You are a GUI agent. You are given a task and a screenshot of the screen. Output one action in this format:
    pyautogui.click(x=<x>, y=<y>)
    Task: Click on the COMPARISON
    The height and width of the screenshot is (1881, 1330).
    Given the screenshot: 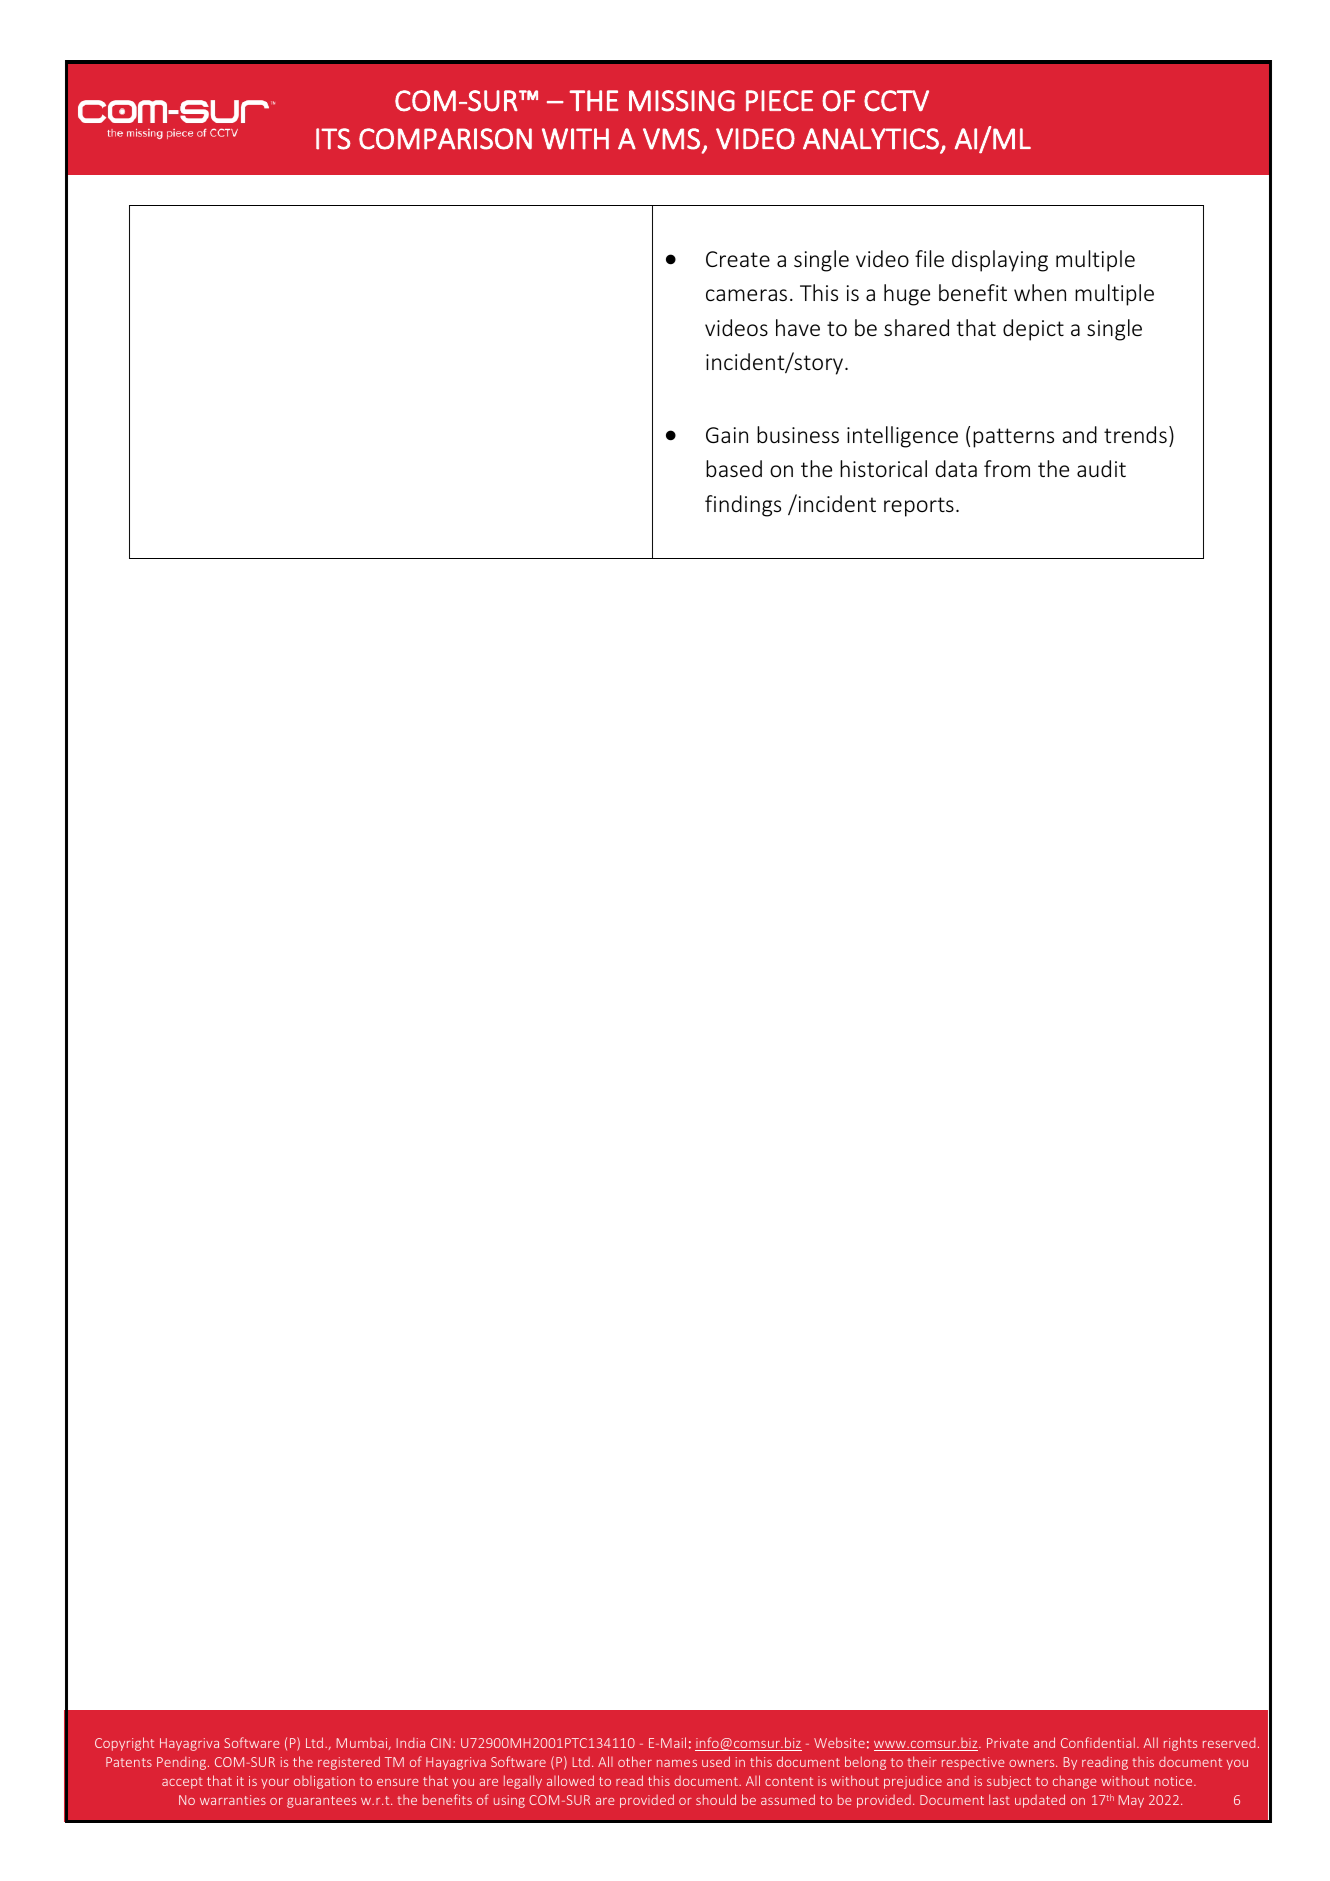 What is the action you would take?
    pyautogui.click(x=445, y=139)
